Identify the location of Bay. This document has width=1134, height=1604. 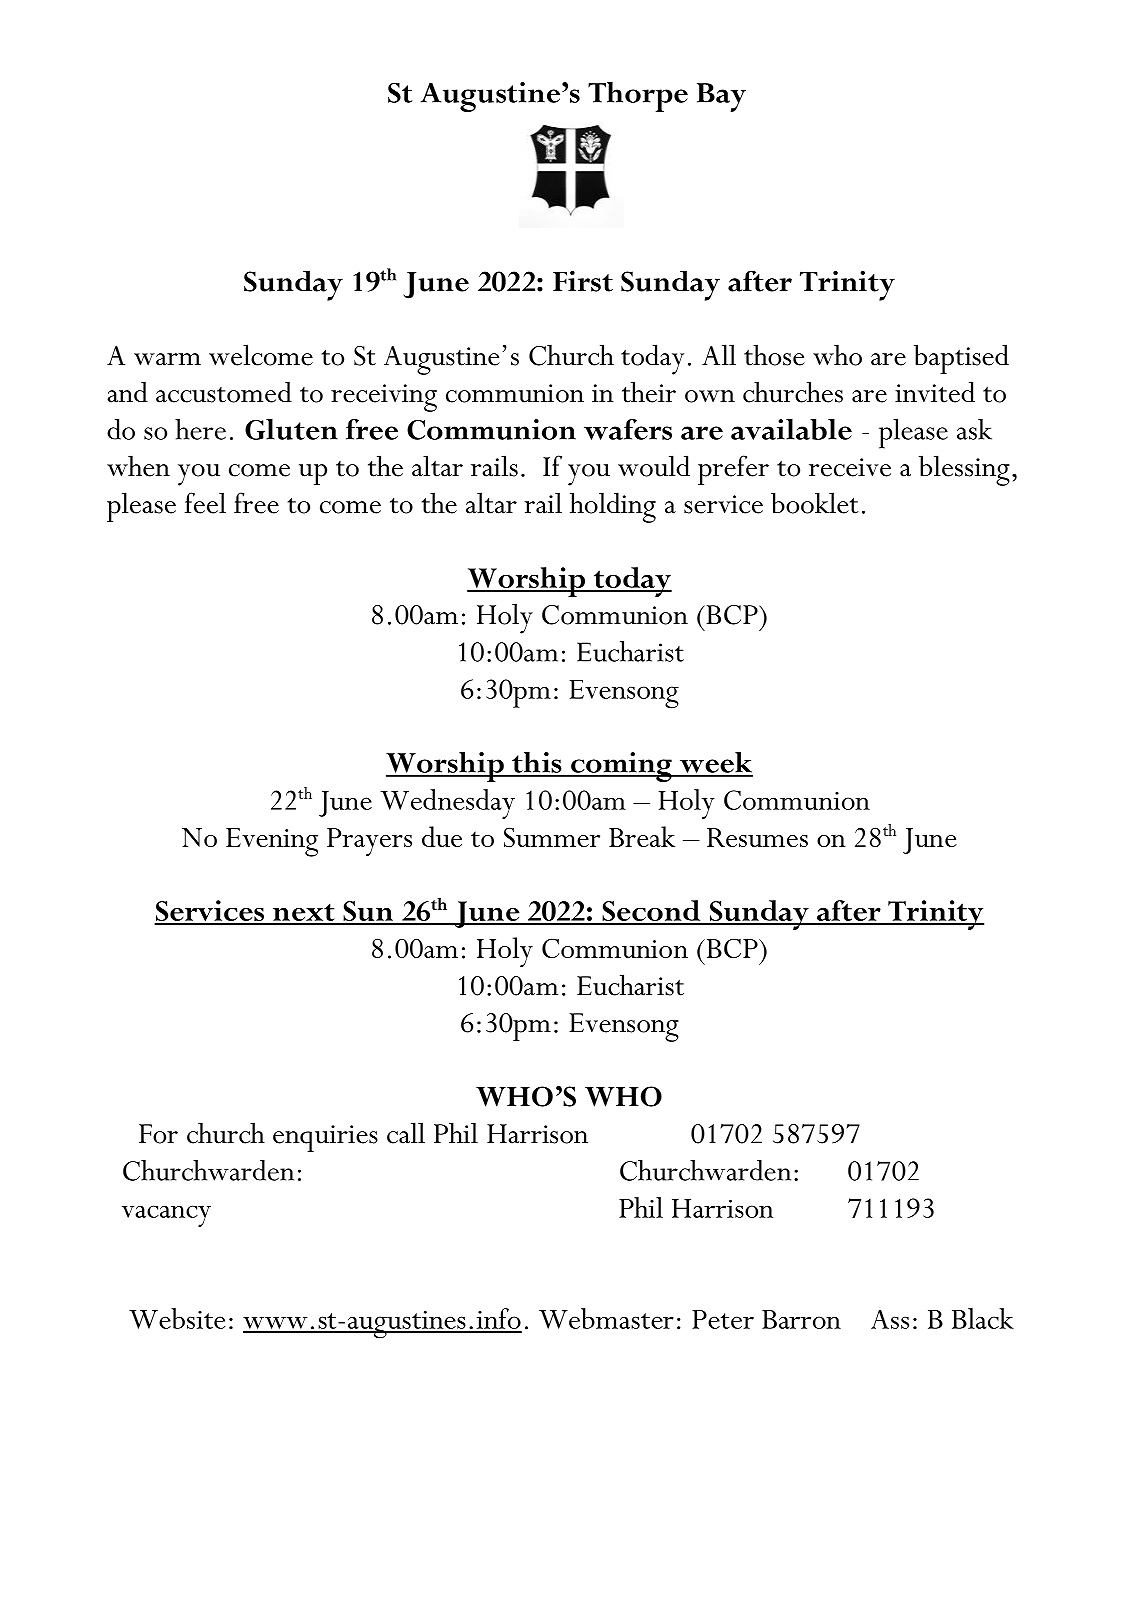
(721, 97).
